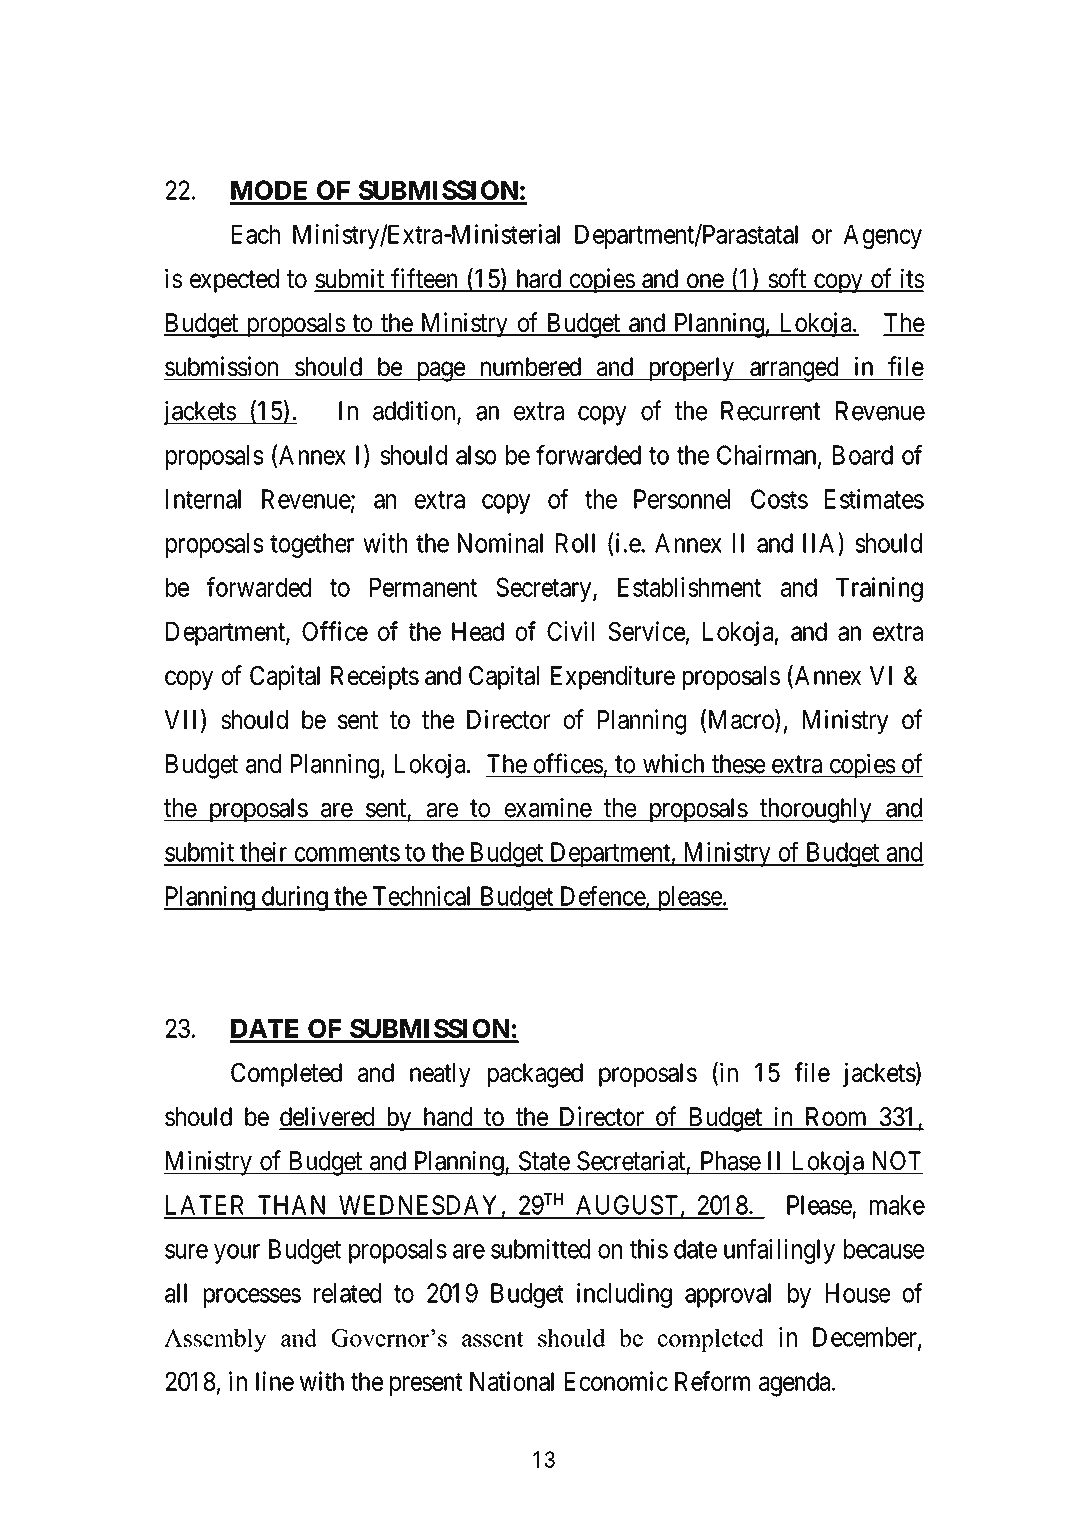 This screenshot has width=1087, height=1538. What do you see at coordinates (548, 808) in the screenshot?
I see `examine` at bounding box center [548, 808].
